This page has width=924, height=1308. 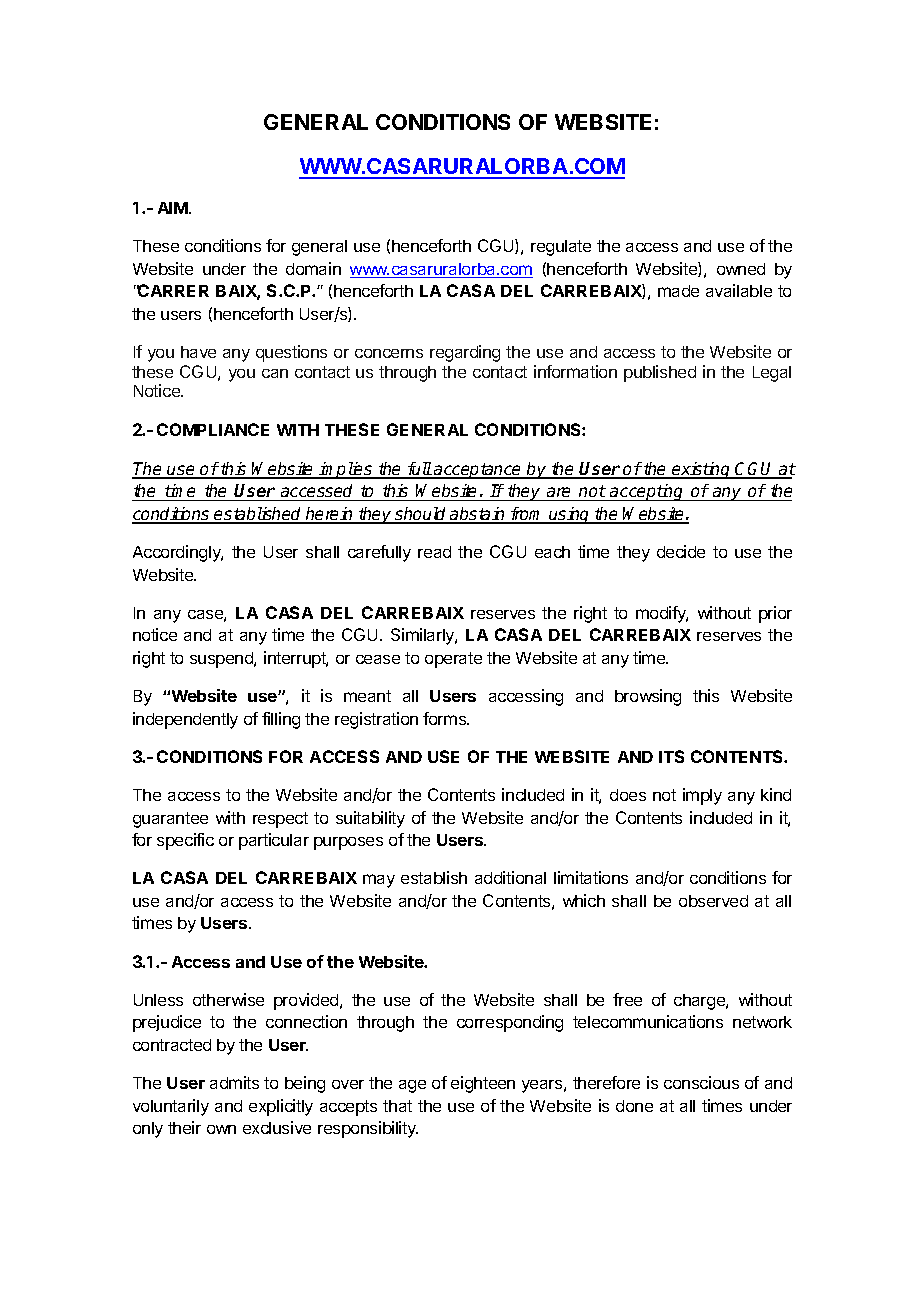 I want to click on browsing, so click(x=648, y=697).
